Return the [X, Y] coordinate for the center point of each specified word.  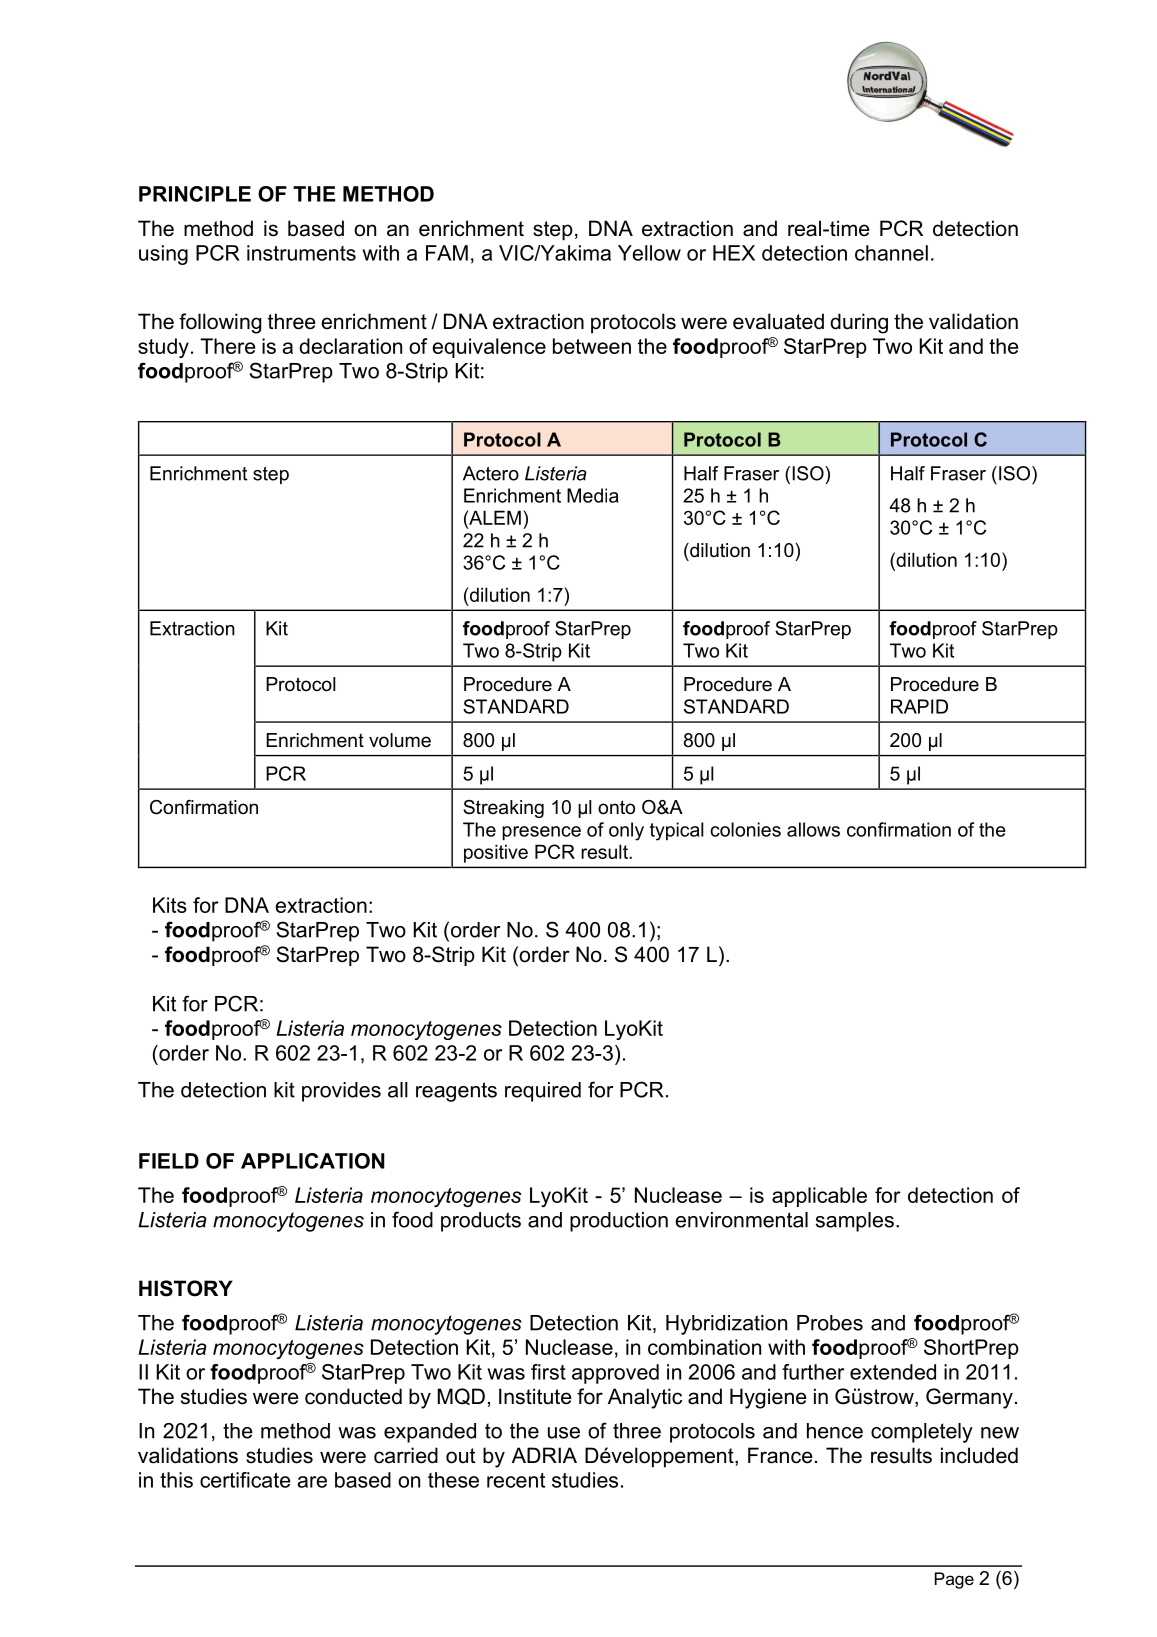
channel [891, 253]
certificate [245, 1480]
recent [516, 1480]
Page [954, 1580]
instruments [301, 253]
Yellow [649, 253]
